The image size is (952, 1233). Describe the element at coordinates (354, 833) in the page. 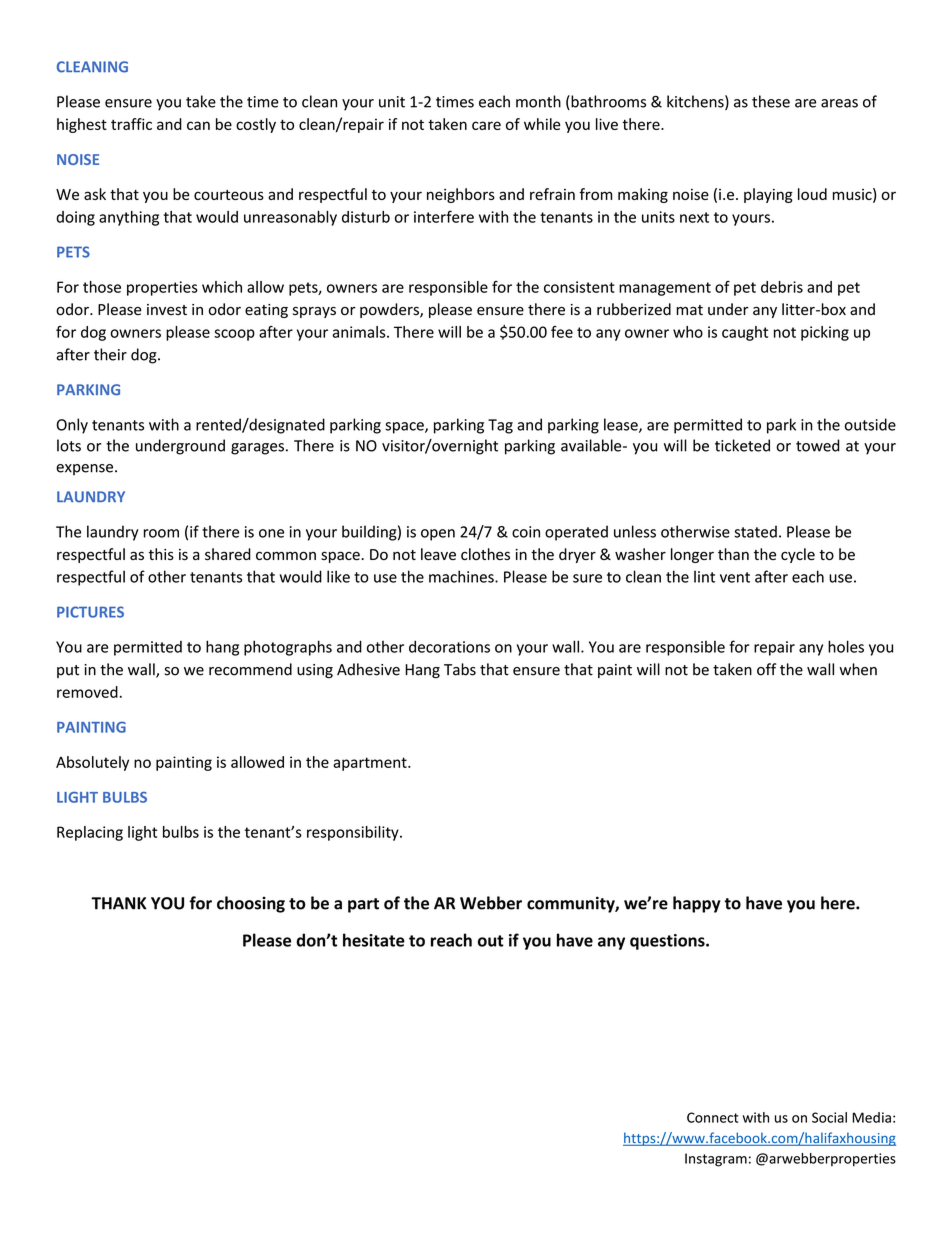

I see `responsibility` at that location.
